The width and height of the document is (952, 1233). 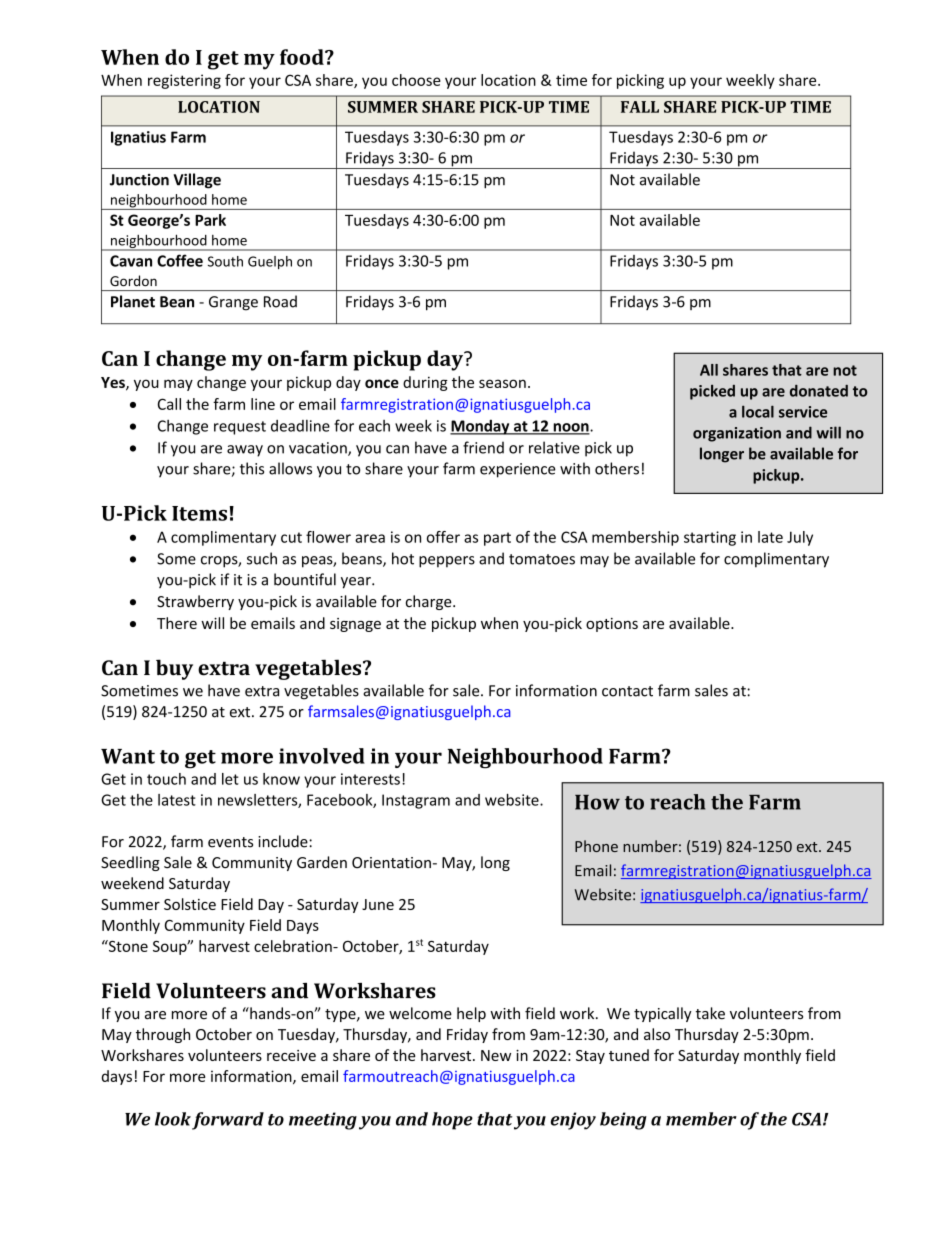 I want to click on registering, so click(x=184, y=81).
